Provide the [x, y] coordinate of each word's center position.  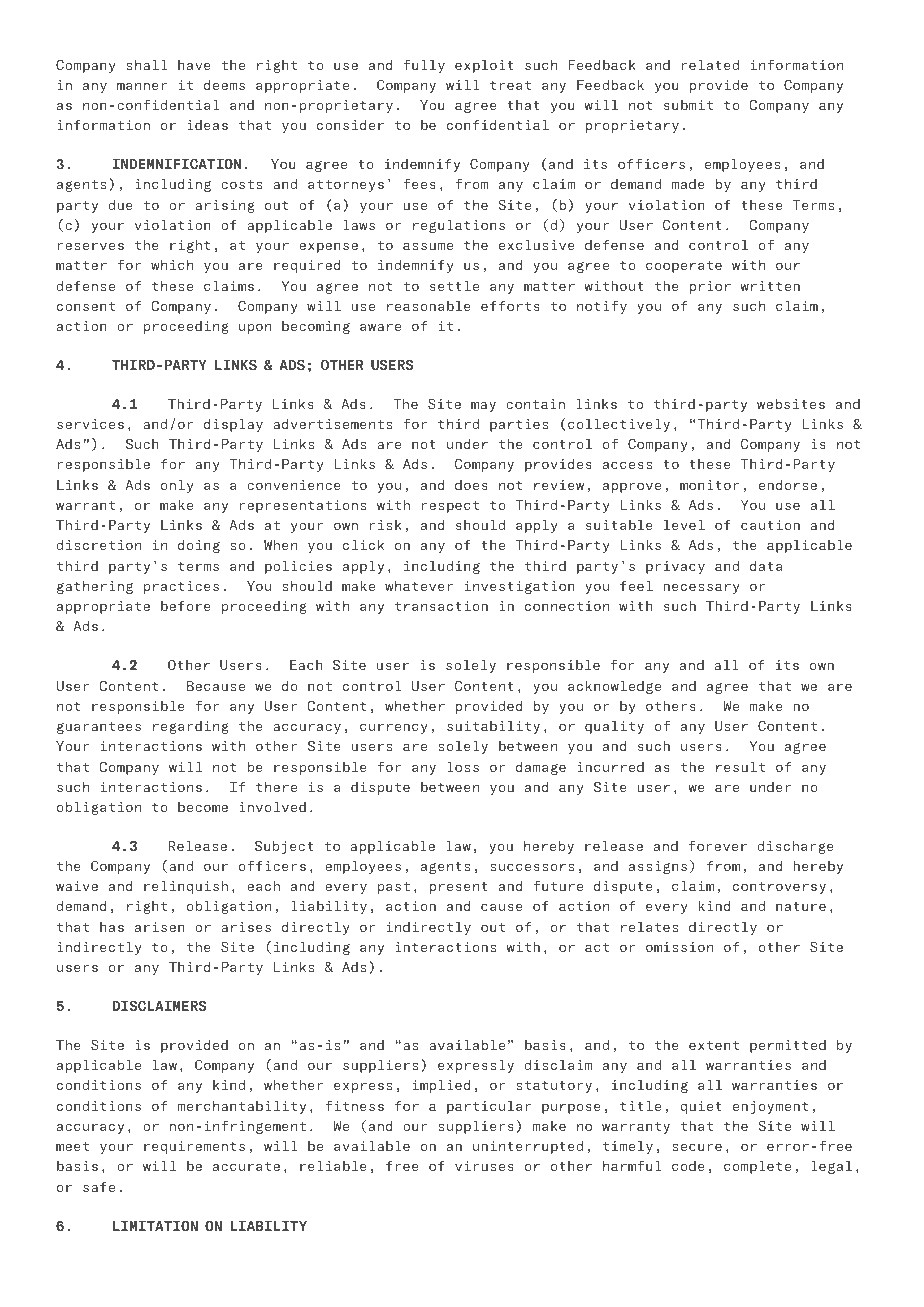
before [186, 605]
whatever [419, 585]
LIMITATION [155, 1225]
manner [142, 86]
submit [688, 104]
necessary [701, 588]
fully [424, 66]
